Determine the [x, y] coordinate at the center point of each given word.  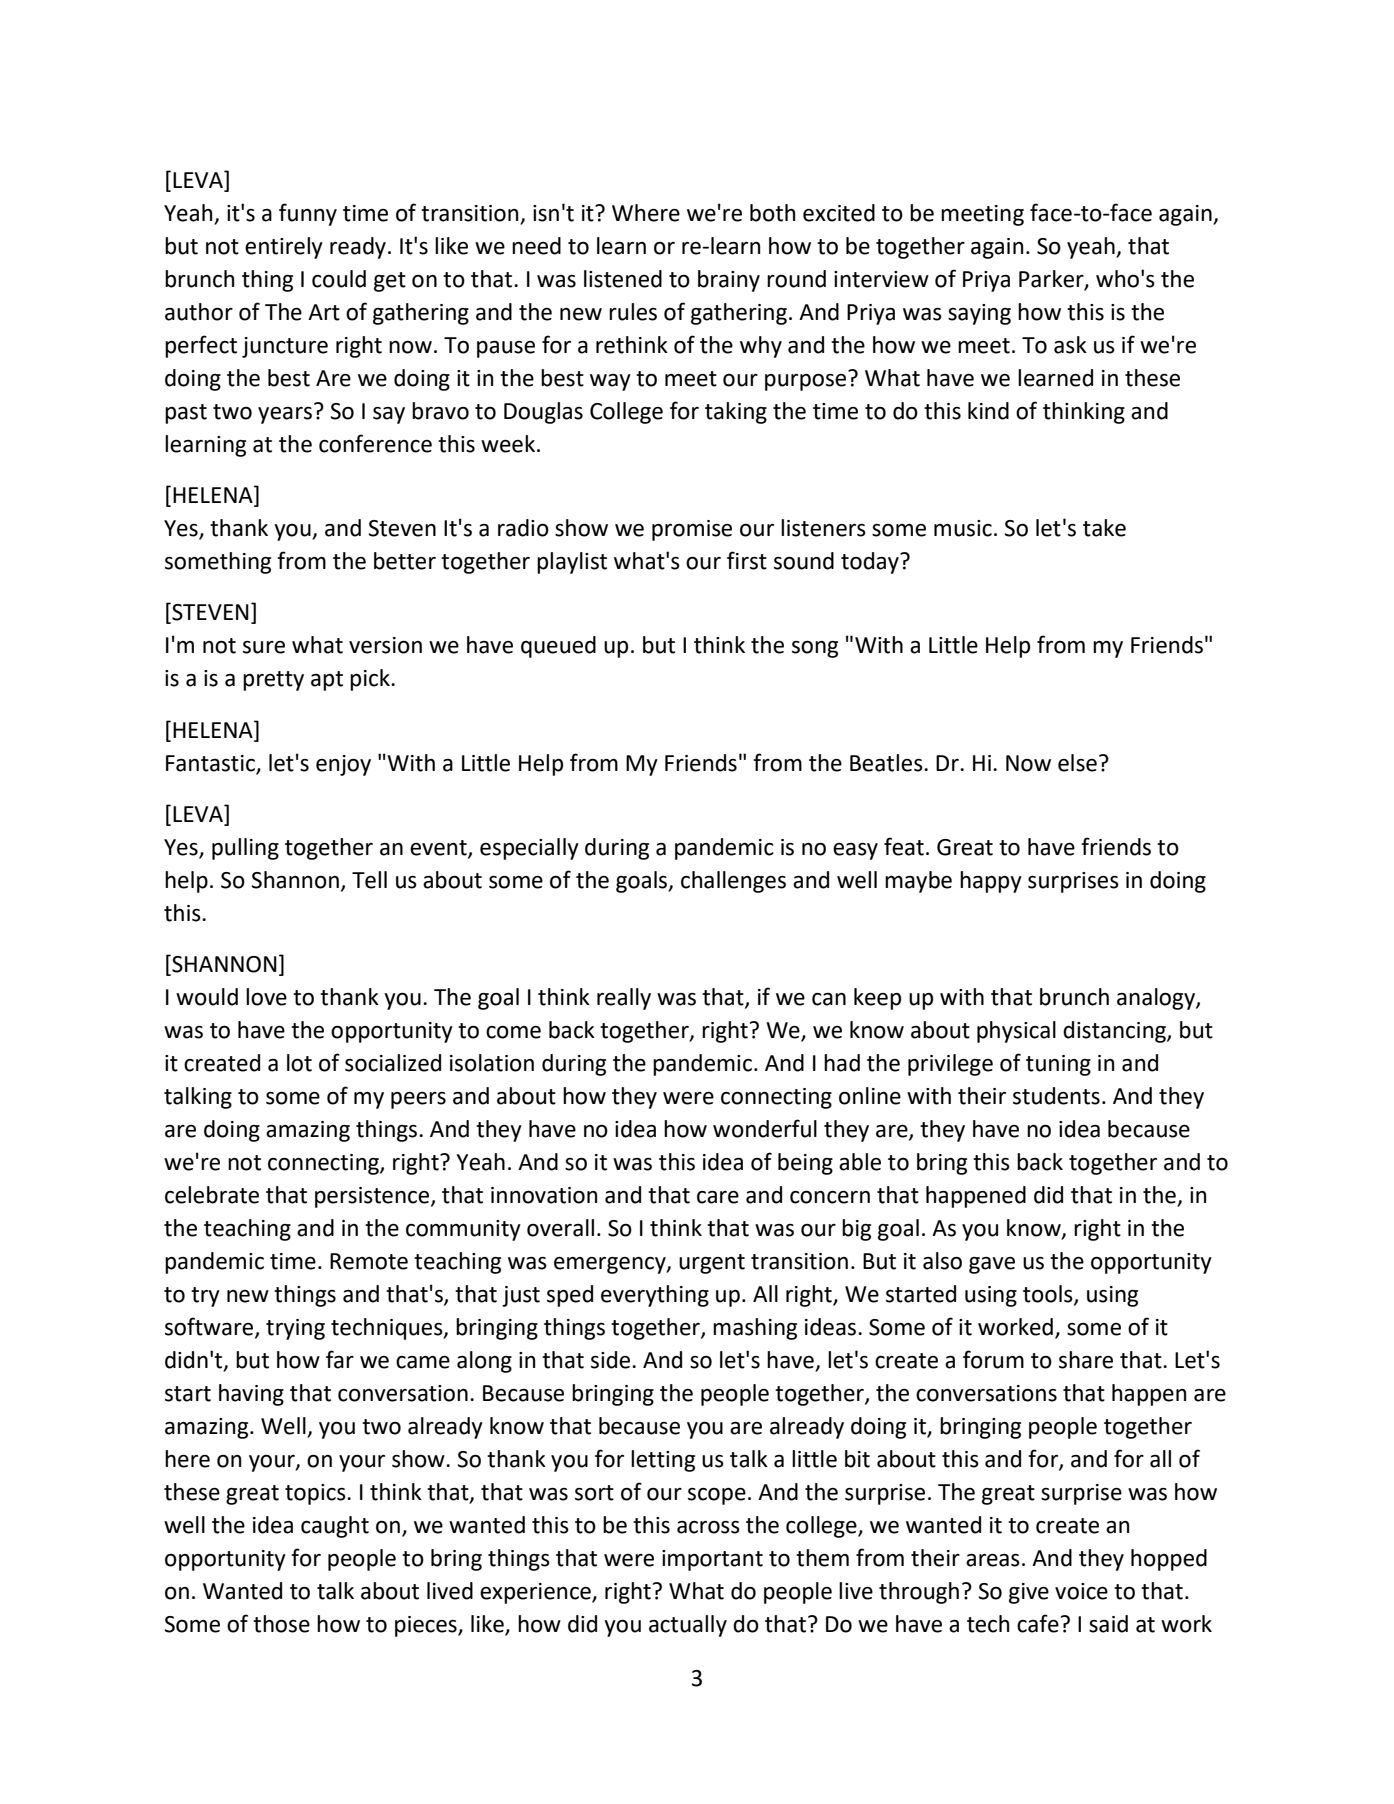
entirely [284, 248]
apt [327, 681]
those [281, 1624]
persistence [373, 1197]
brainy [729, 281]
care [718, 1197]
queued [558, 647]
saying [979, 314]
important [712, 1560]
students [1056, 1096]
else [1077, 763]
